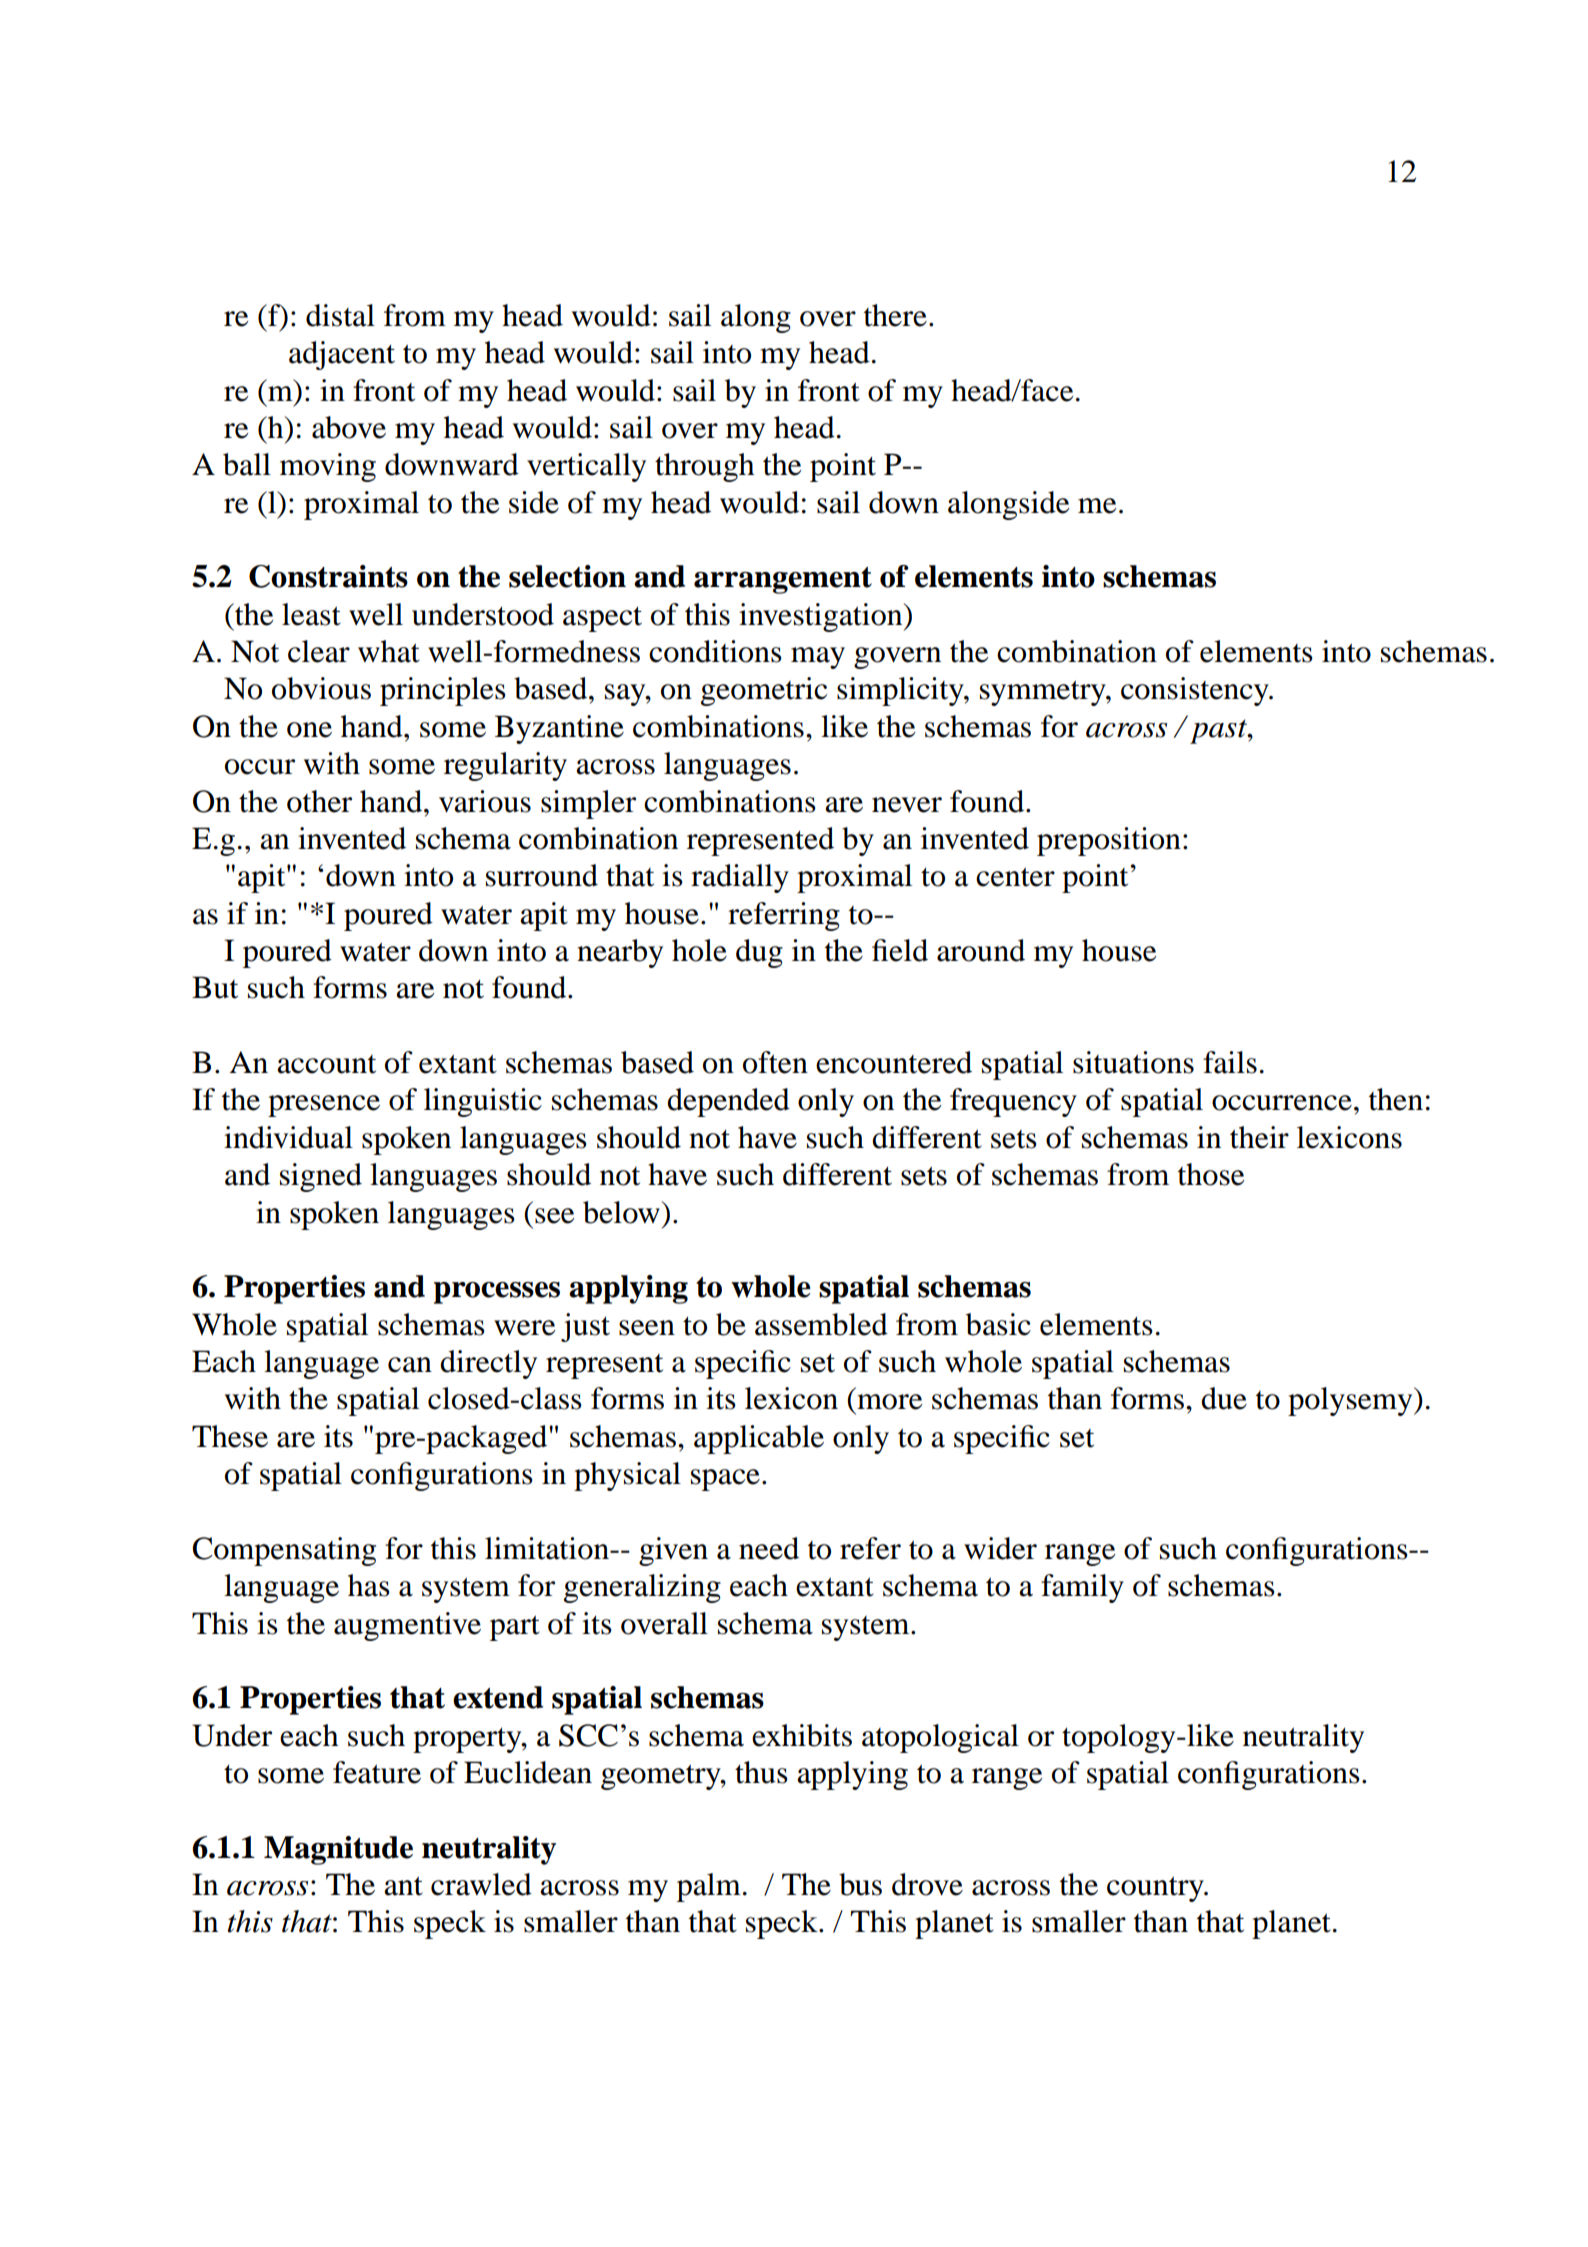 The width and height of the document is (1588, 2247). What do you see at coordinates (775, 1062) in the document?
I see `often` at bounding box center [775, 1062].
